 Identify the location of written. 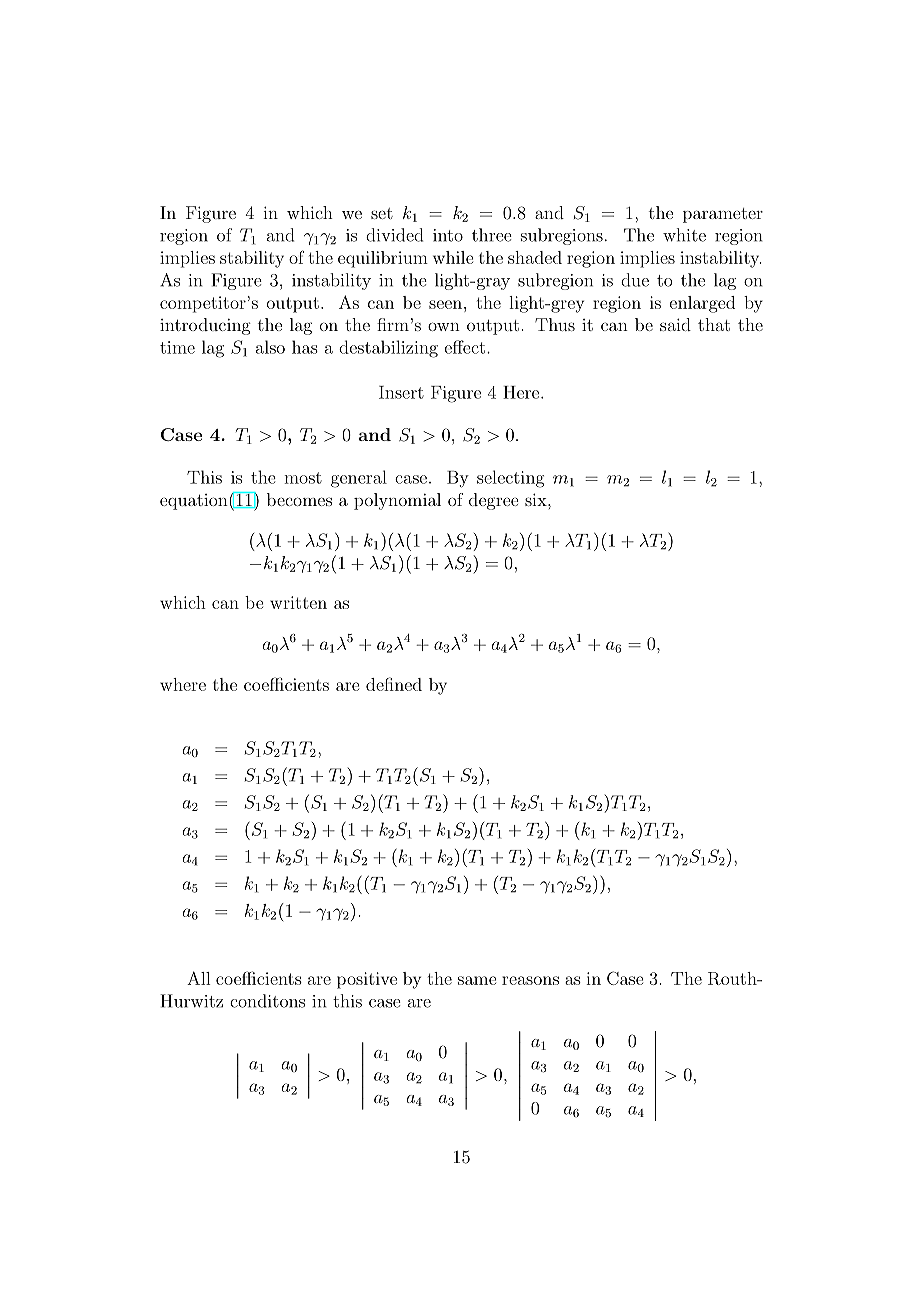
(298, 602).
